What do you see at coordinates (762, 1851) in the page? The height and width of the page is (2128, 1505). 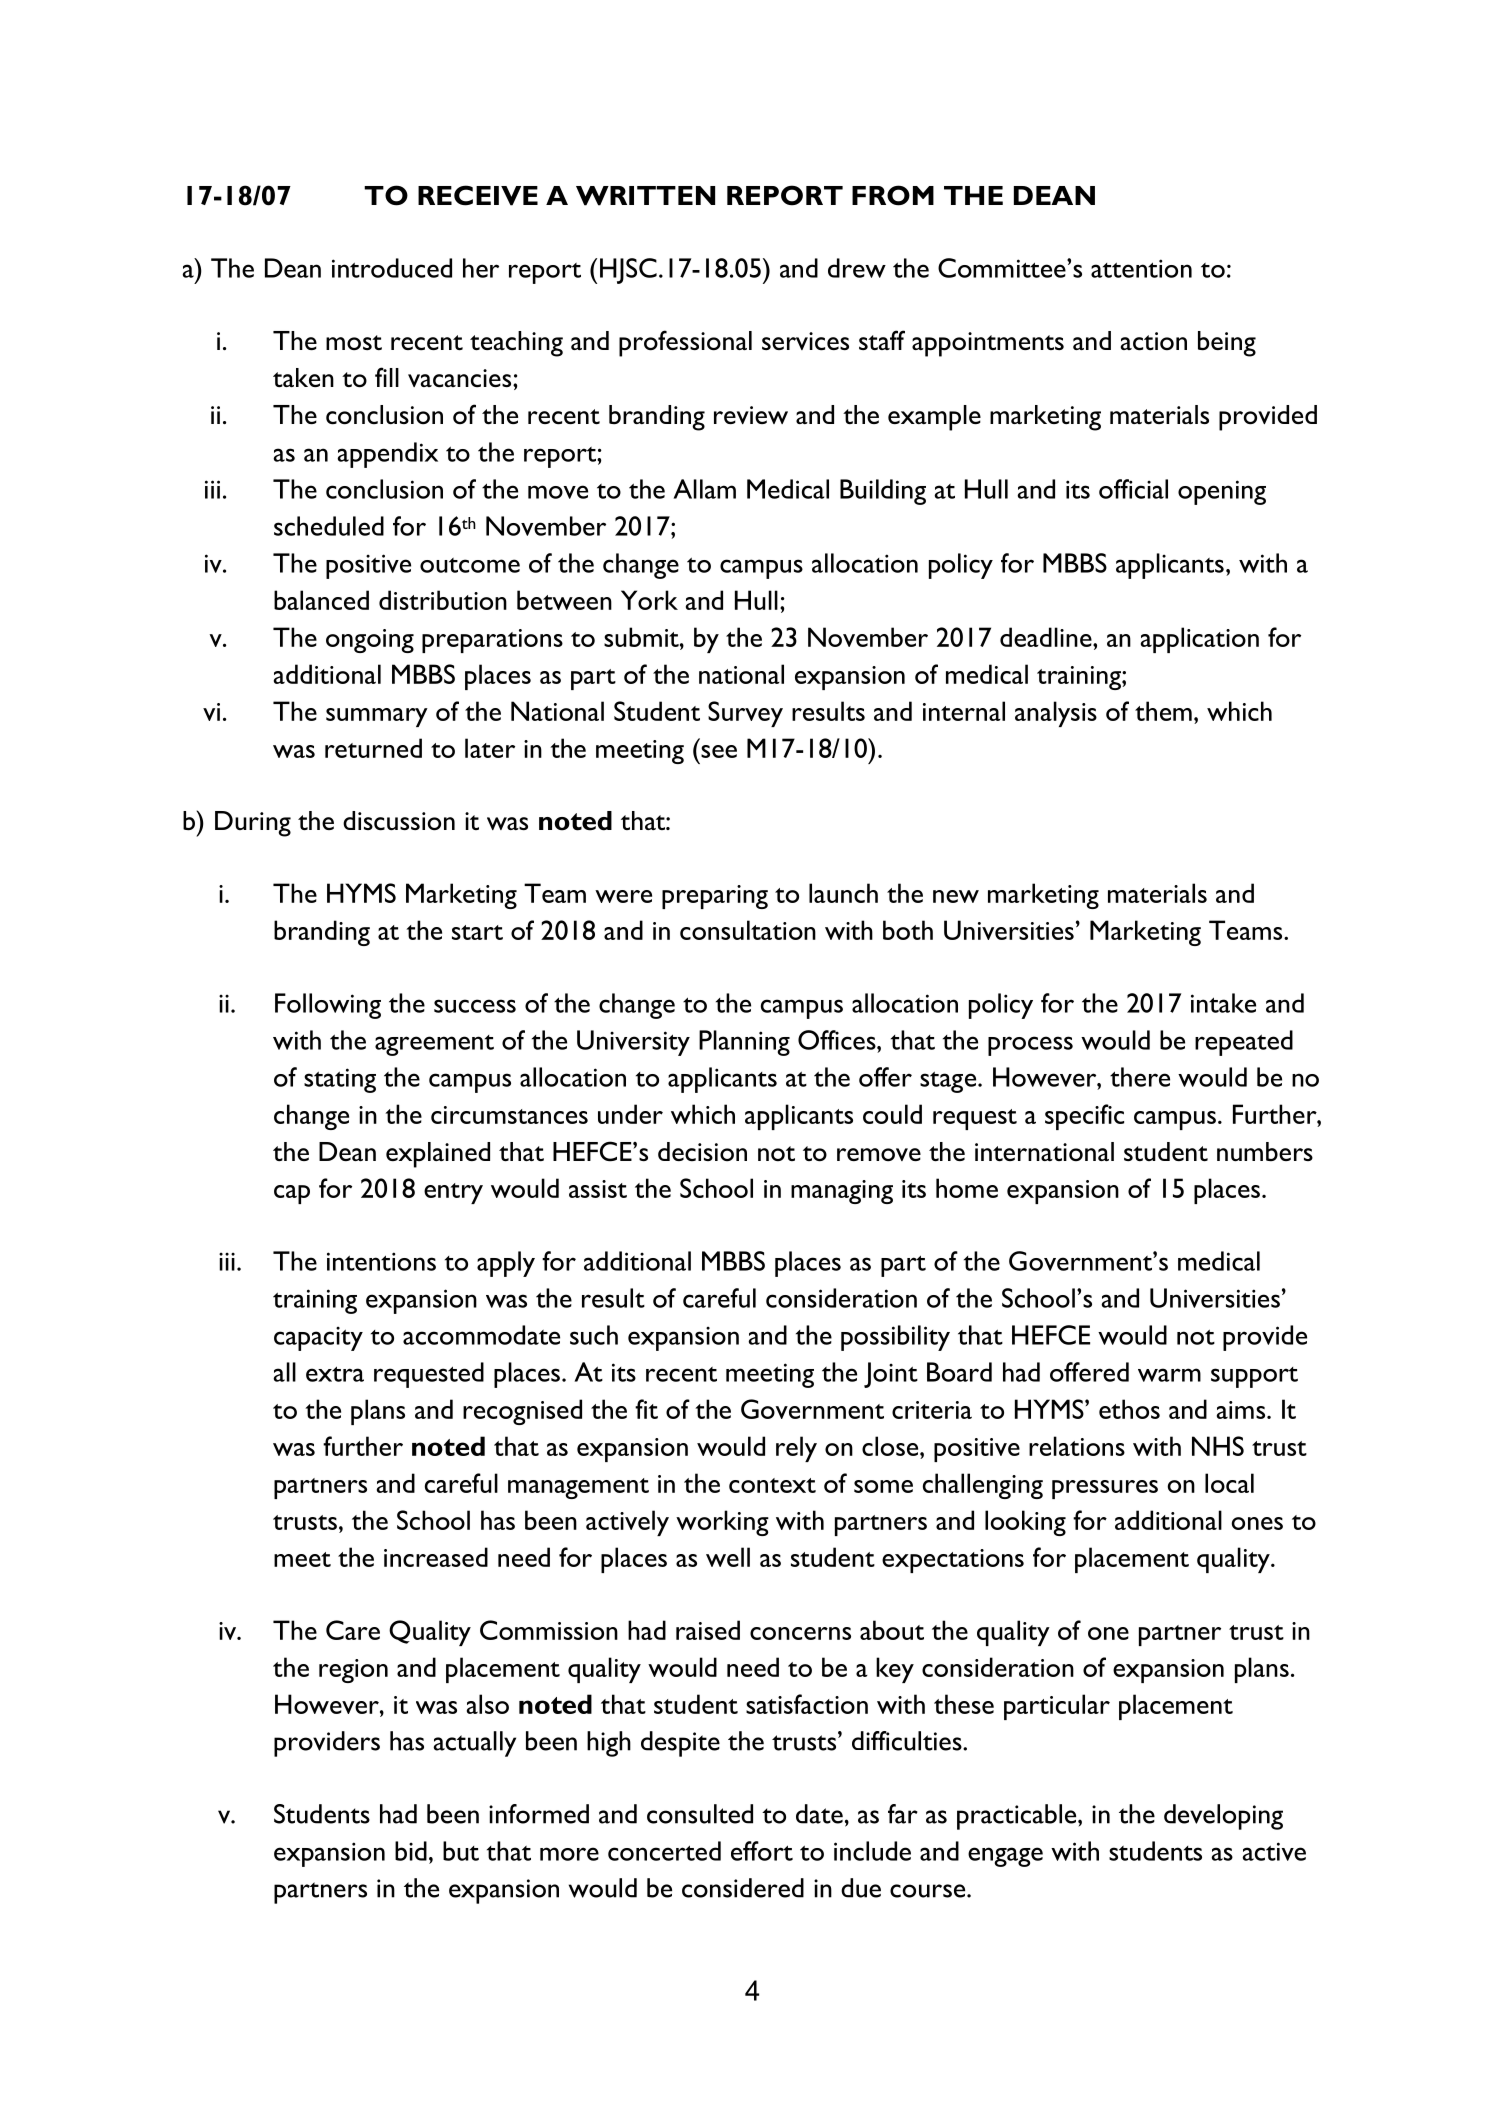 I see `effort` at bounding box center [762, 1851].
